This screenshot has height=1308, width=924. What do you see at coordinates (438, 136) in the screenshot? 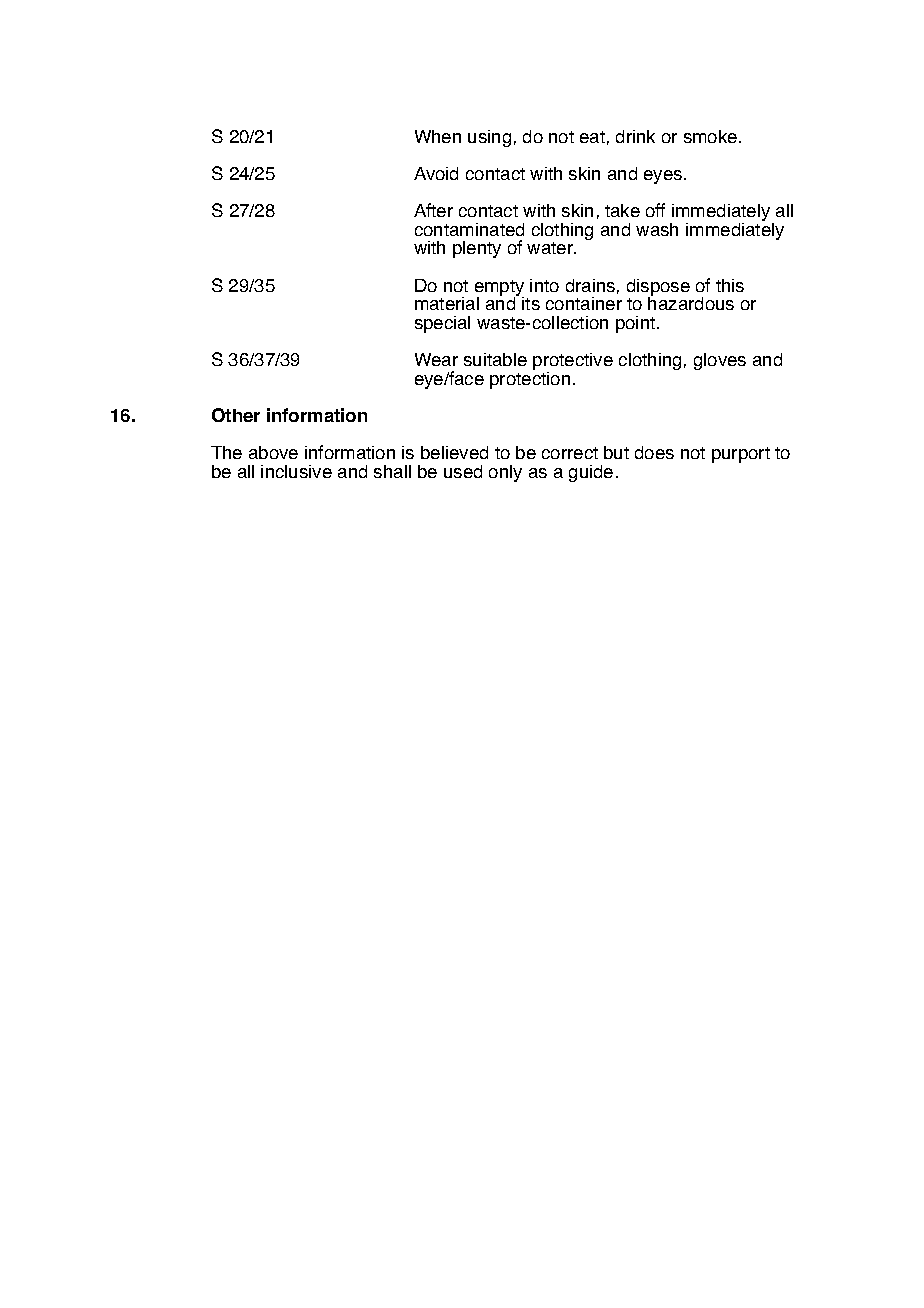
I see `When` at bounding box center [438, 136].
